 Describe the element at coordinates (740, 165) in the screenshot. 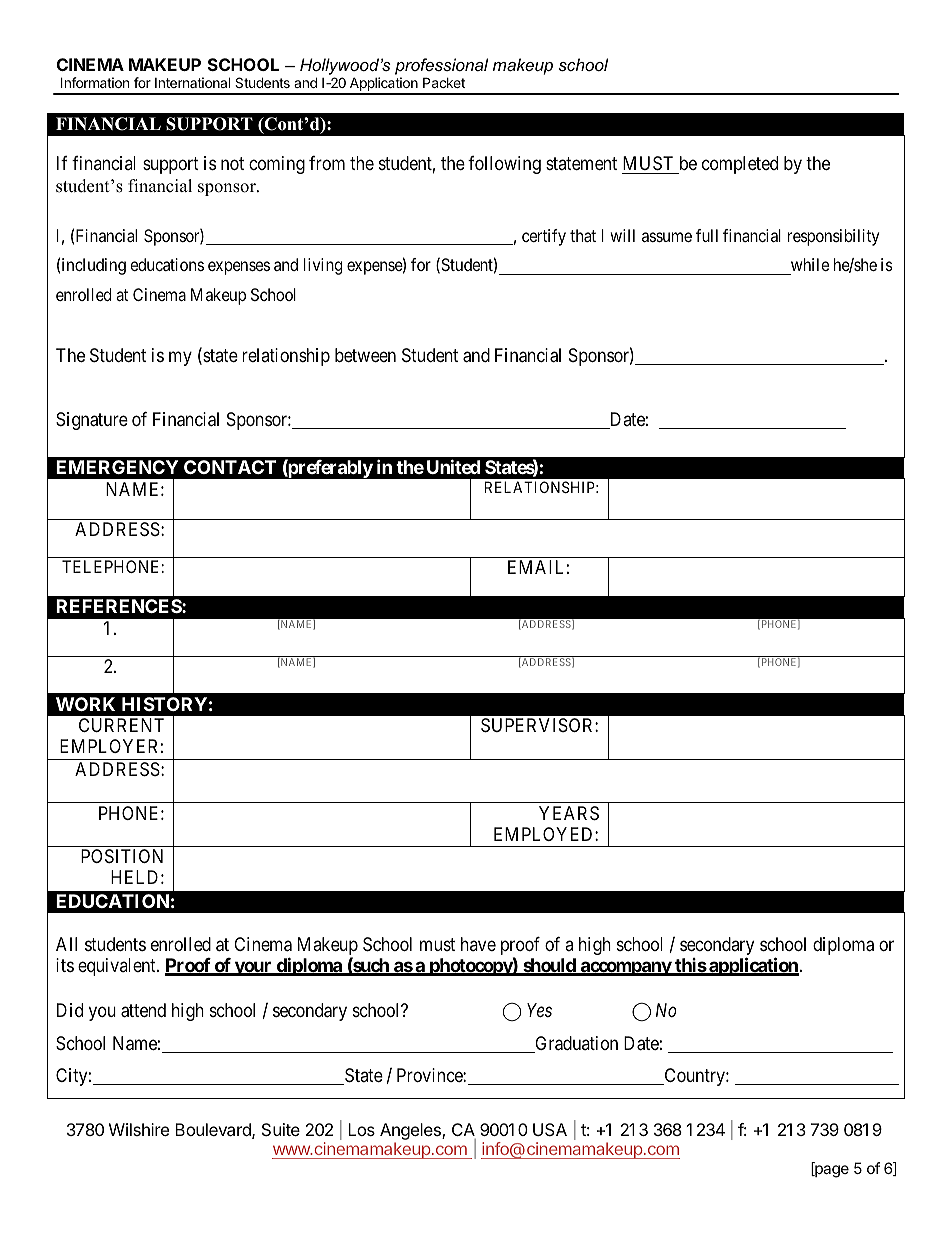

I see `completed` at that location.
